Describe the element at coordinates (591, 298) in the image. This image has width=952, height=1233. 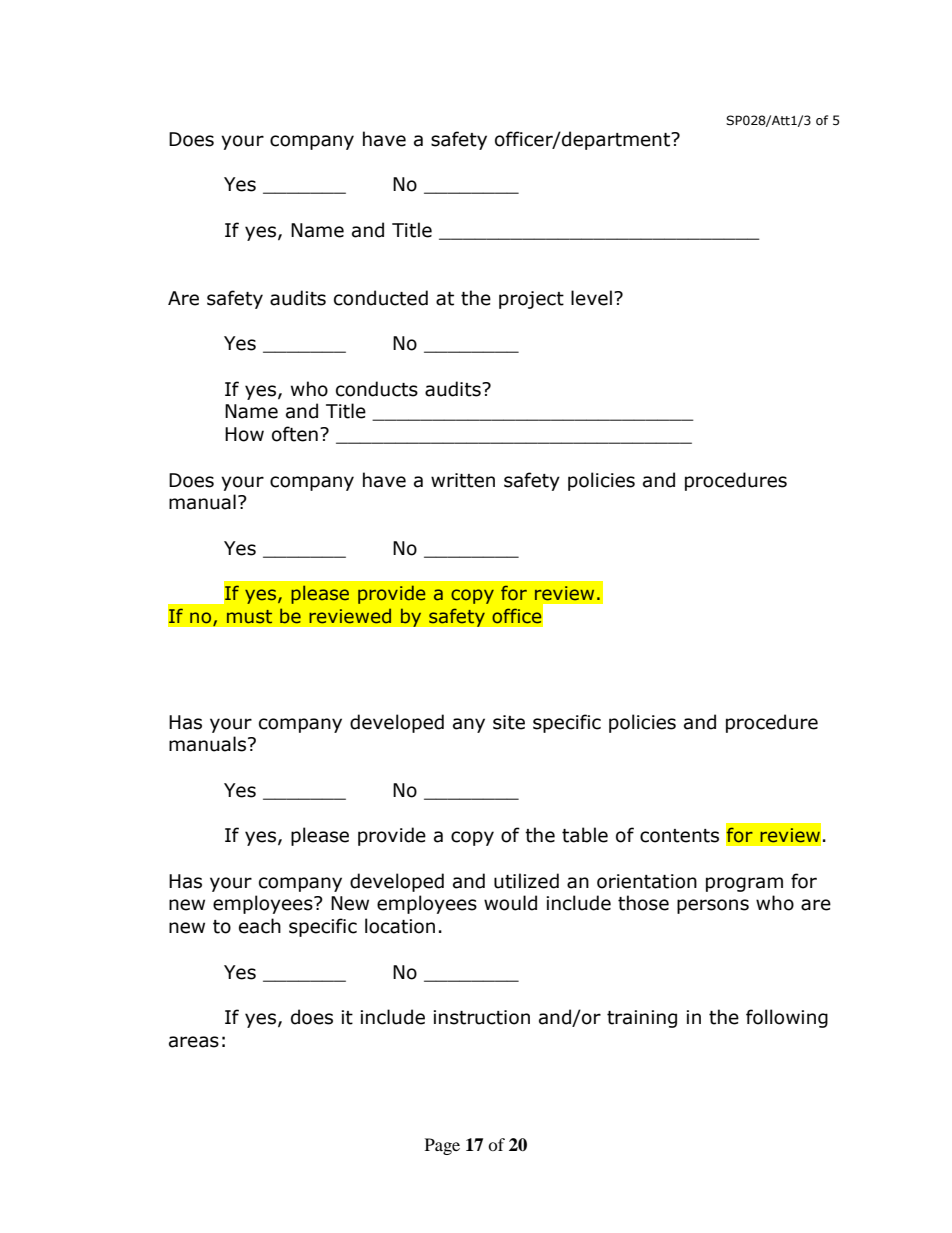
I see `level` at that location.
